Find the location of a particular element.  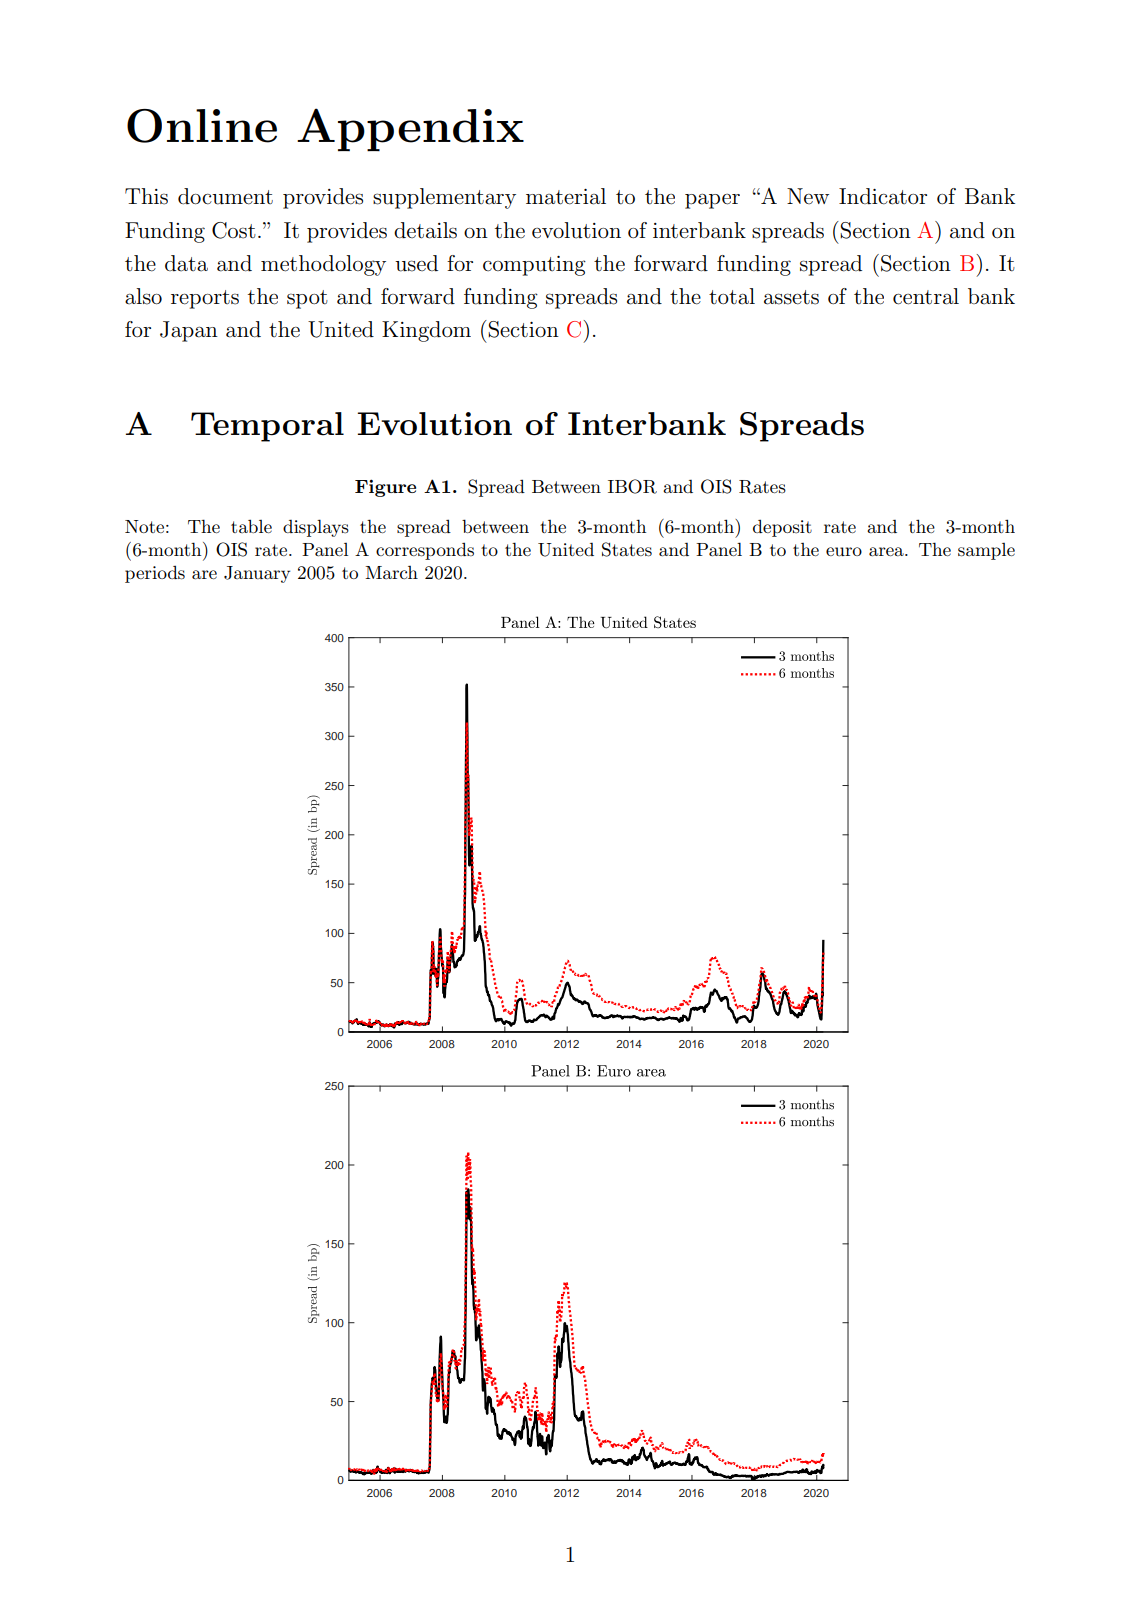

Indicator is located at coordinates (883, 196).
